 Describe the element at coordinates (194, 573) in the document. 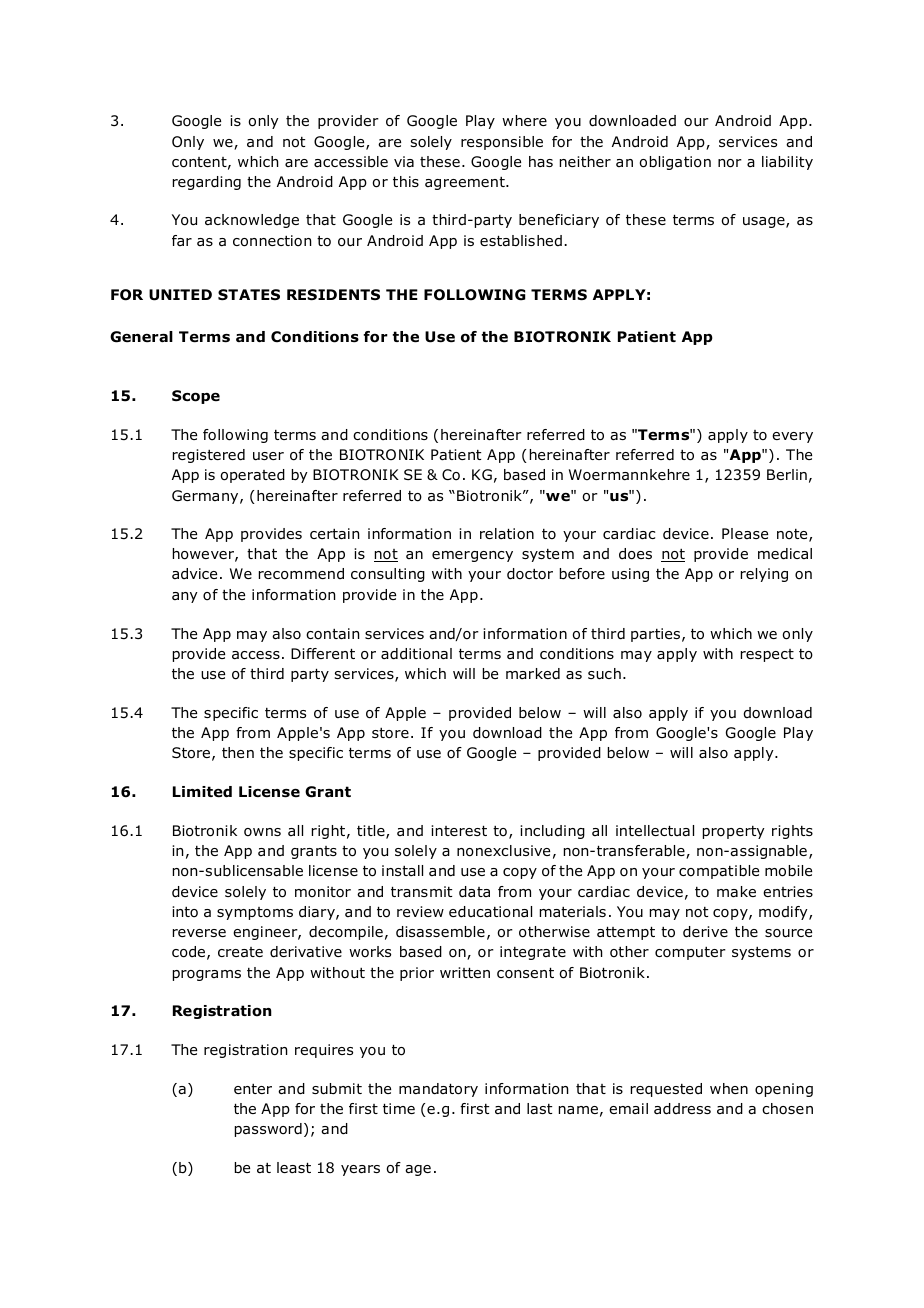

I see `advice` at that location.
